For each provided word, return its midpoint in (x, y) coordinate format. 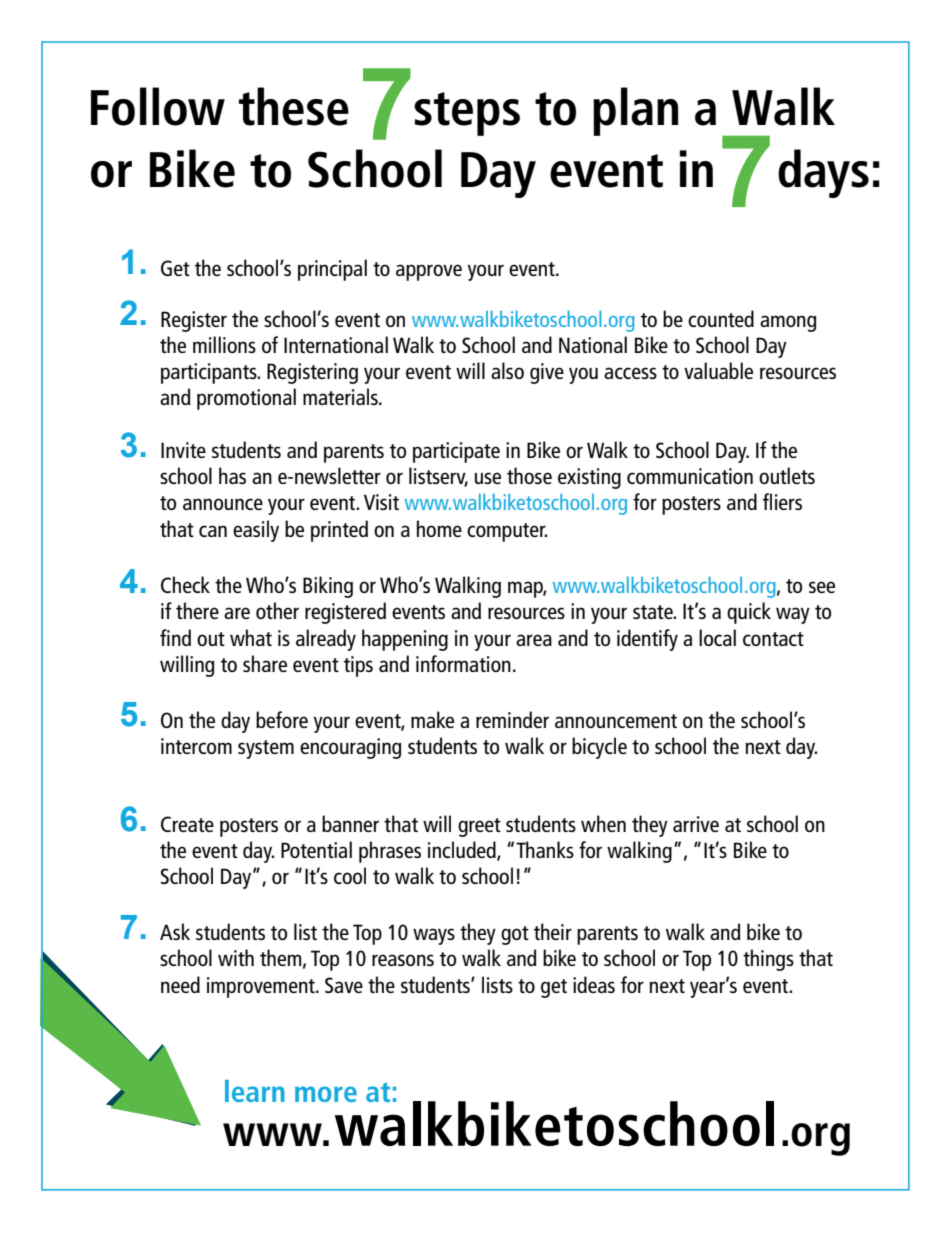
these (294, 106)
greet (479, 827)
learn (255, 1091)
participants (210, 373)
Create (187, 824)
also (507, 370)
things (768, 960)
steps (467, 114)
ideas (594, 984)
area (534, 640)
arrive (696, 824)
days (823, 173)
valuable (718, 370)
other (277, 610)
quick (749, 613)
